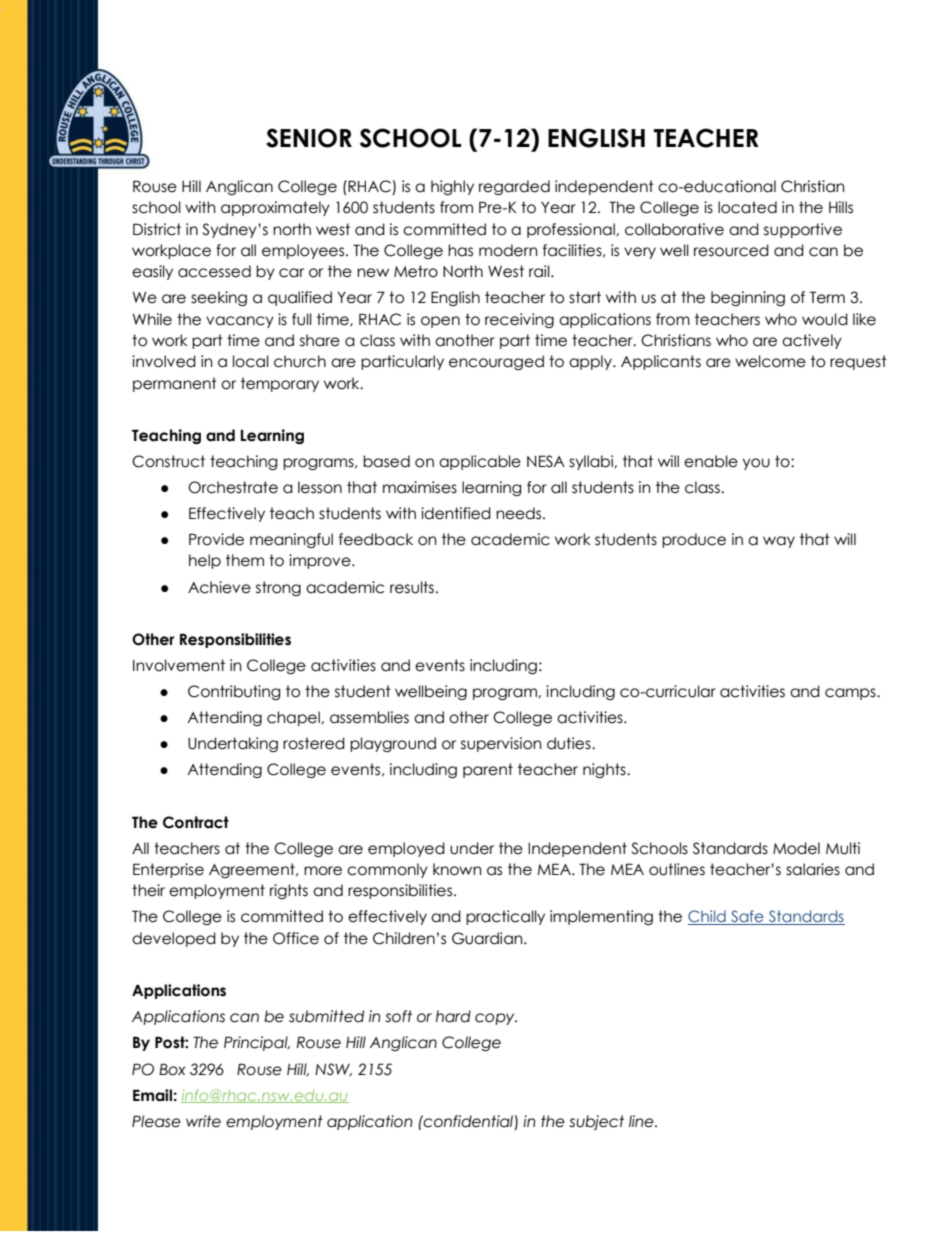  I want to click on camps, so click(851, 694).
